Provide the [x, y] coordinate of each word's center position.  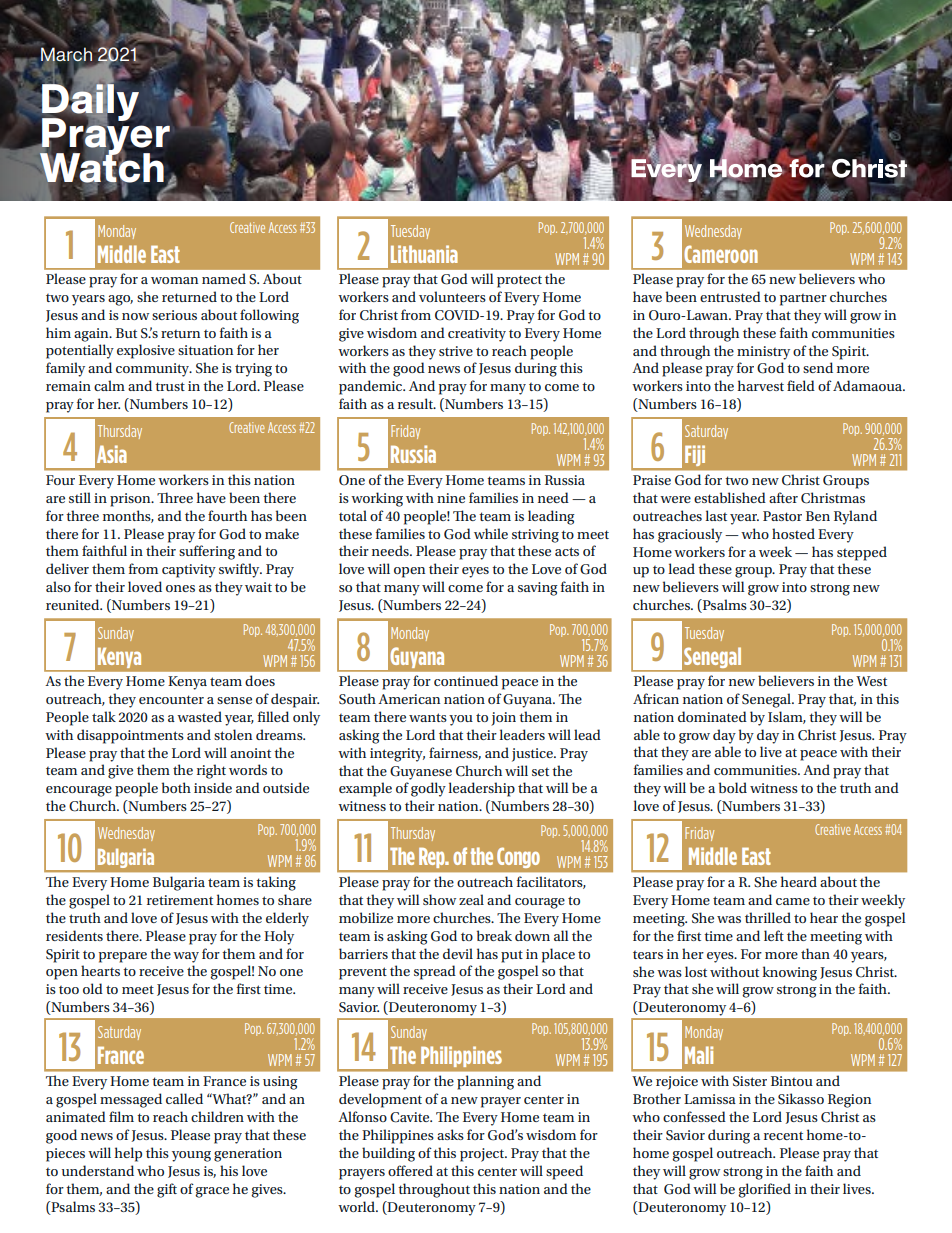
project [483, 1155]
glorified [764, 1190]
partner [803, 300]
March [66, 55]
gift [167, 1190]
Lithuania [424, 254]
